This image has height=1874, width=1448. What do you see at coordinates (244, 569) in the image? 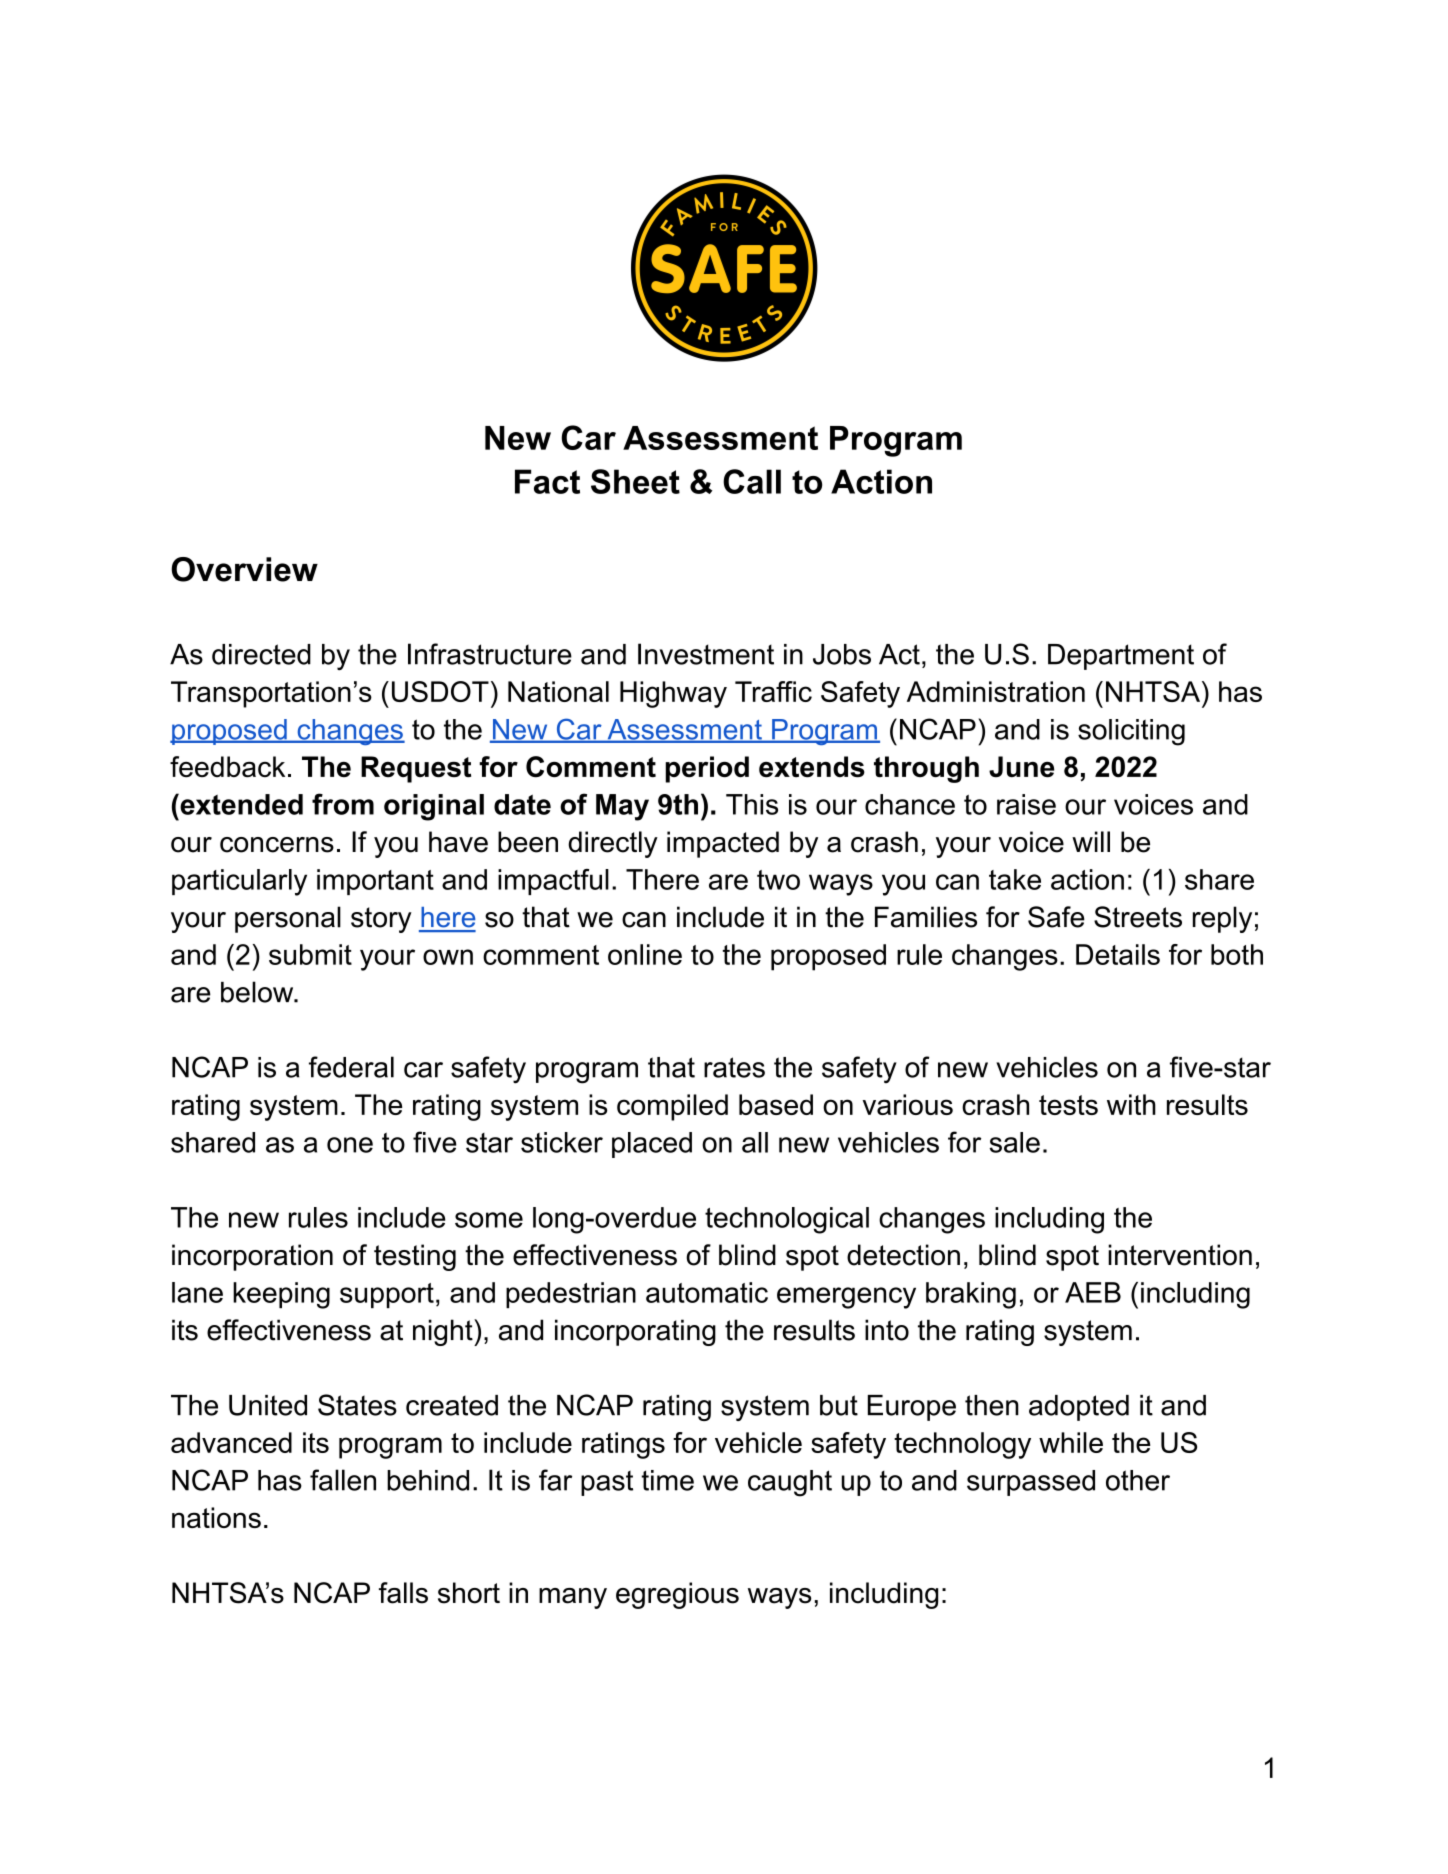
I see `Overview` at bounding box center [244, 569].
